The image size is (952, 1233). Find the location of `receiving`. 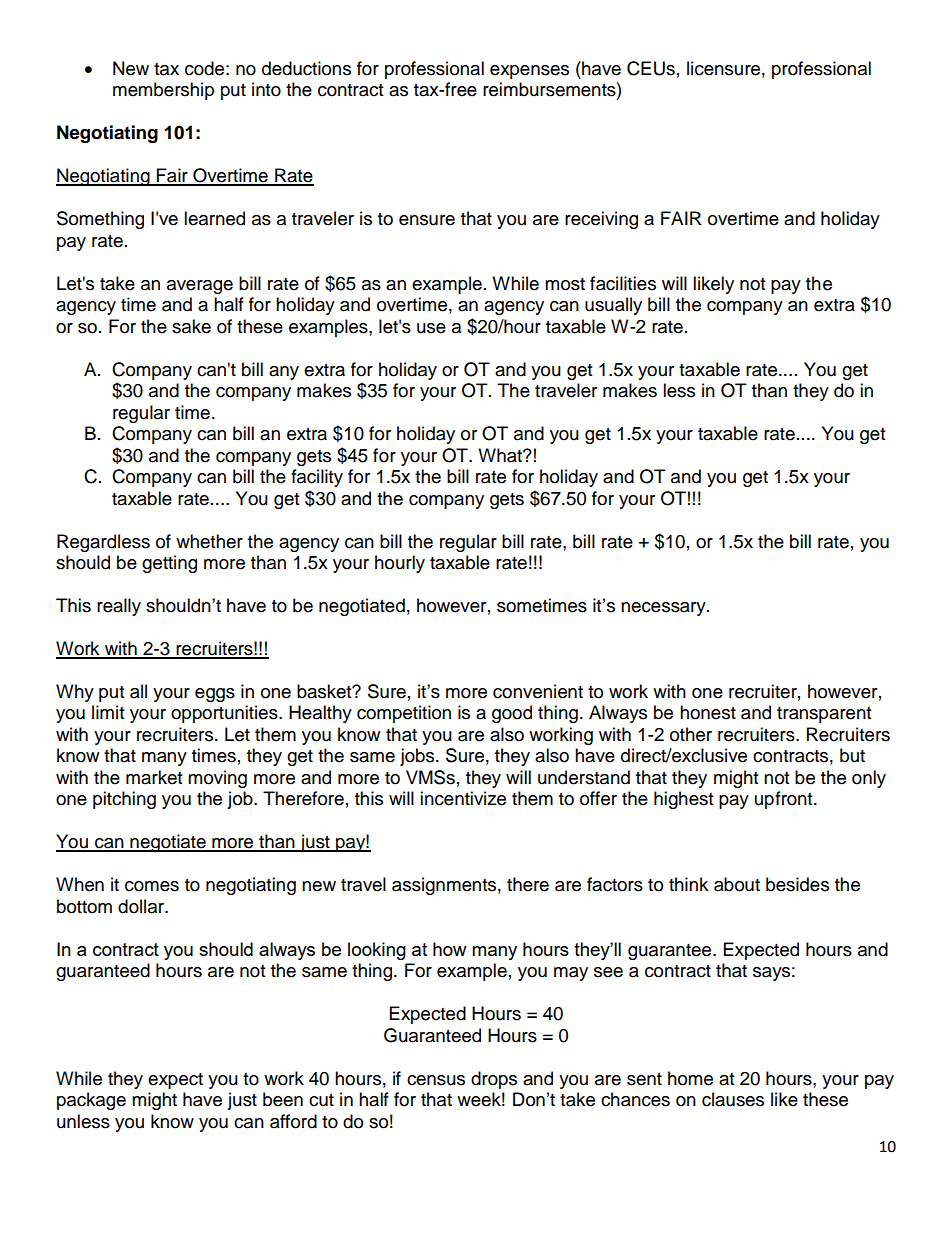

receiving is located at coordinates (601, 220).
